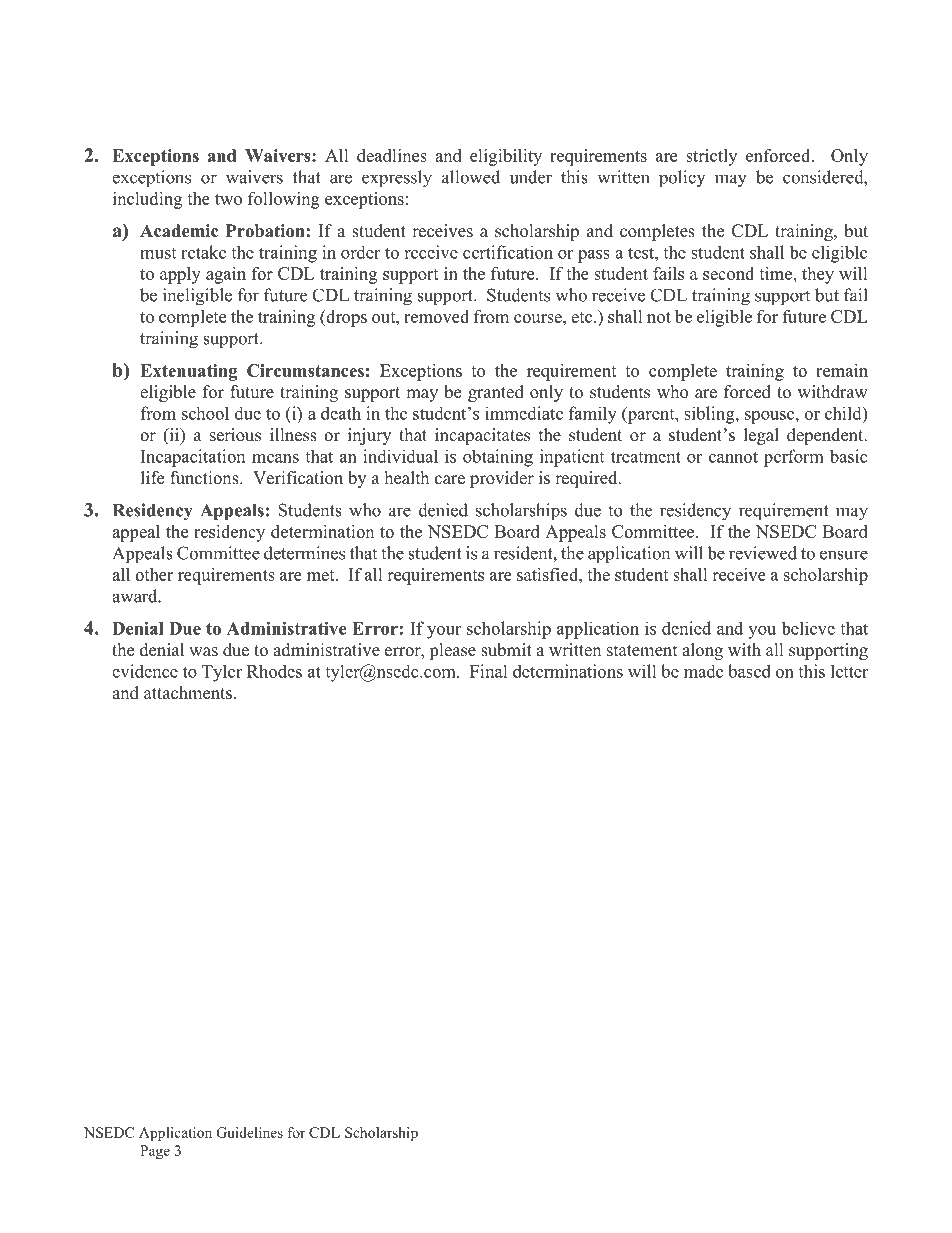 The image size is (952, 1233). I want to click on Final, so click(489, 671).
